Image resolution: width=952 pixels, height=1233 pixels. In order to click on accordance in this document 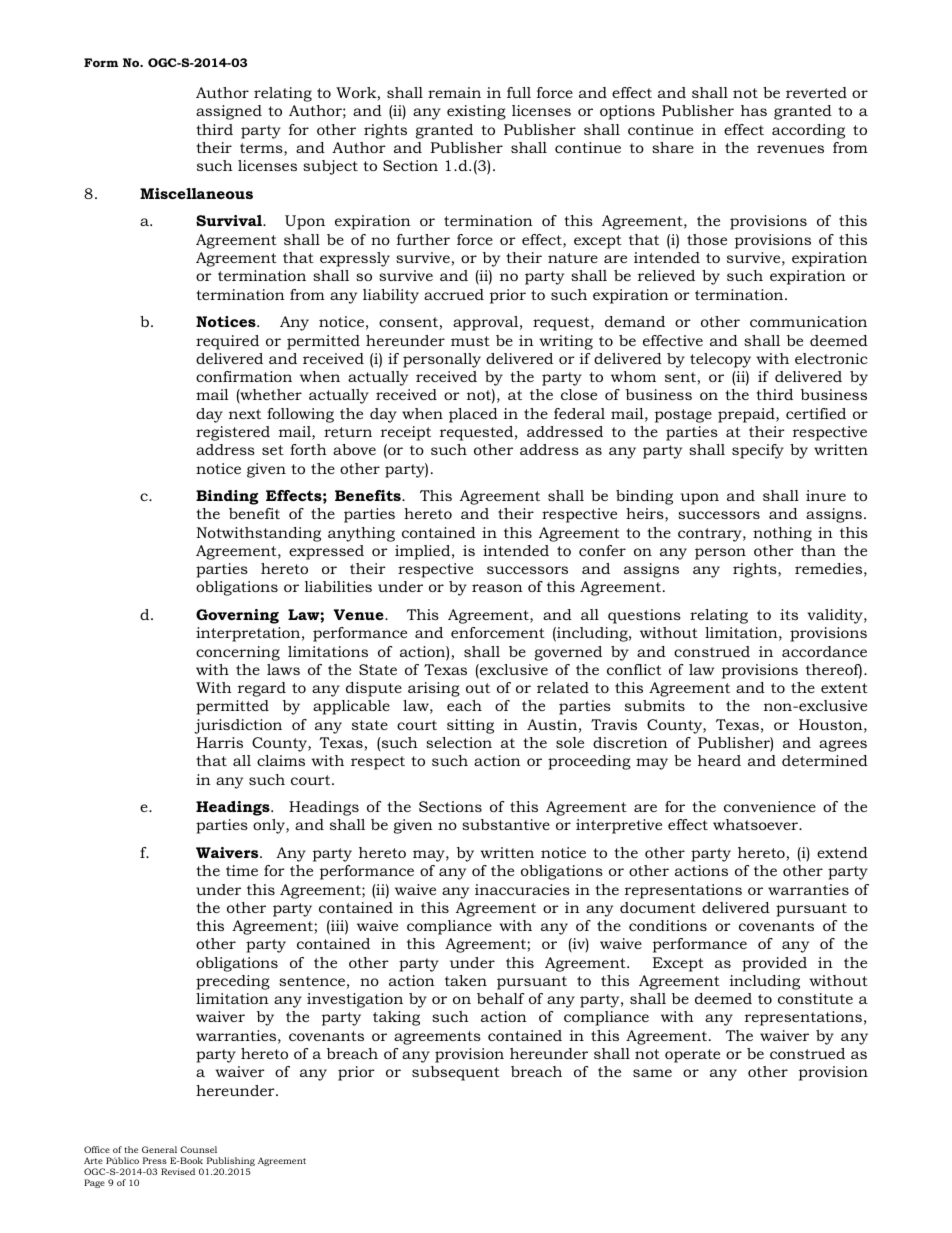, I will do `click(824, 651)`.
